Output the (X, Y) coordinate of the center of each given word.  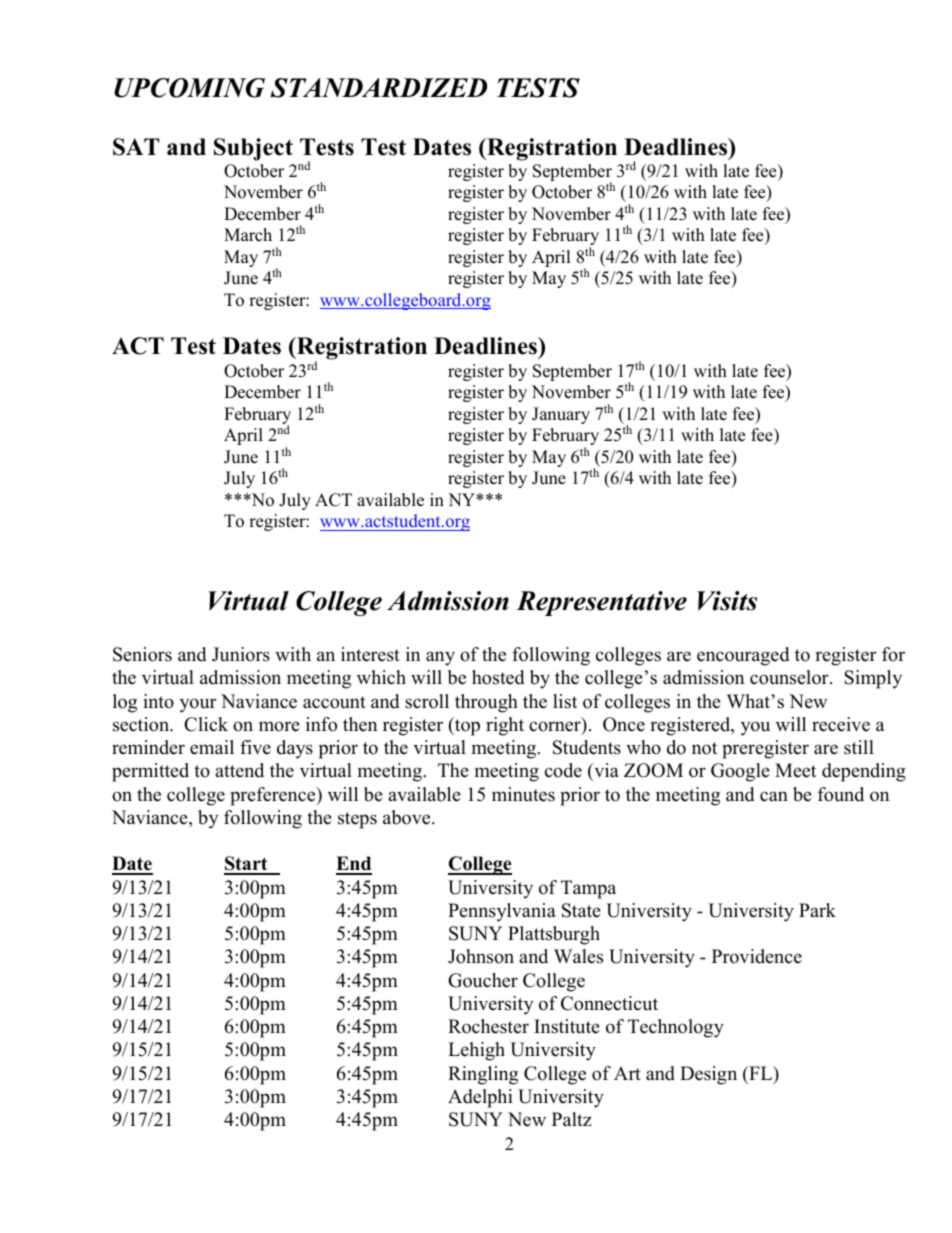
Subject (253, 149)
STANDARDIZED (379, 88)
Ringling (483, 1075)
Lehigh (476, 1051)
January (561, 415)
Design (708, 1075)
